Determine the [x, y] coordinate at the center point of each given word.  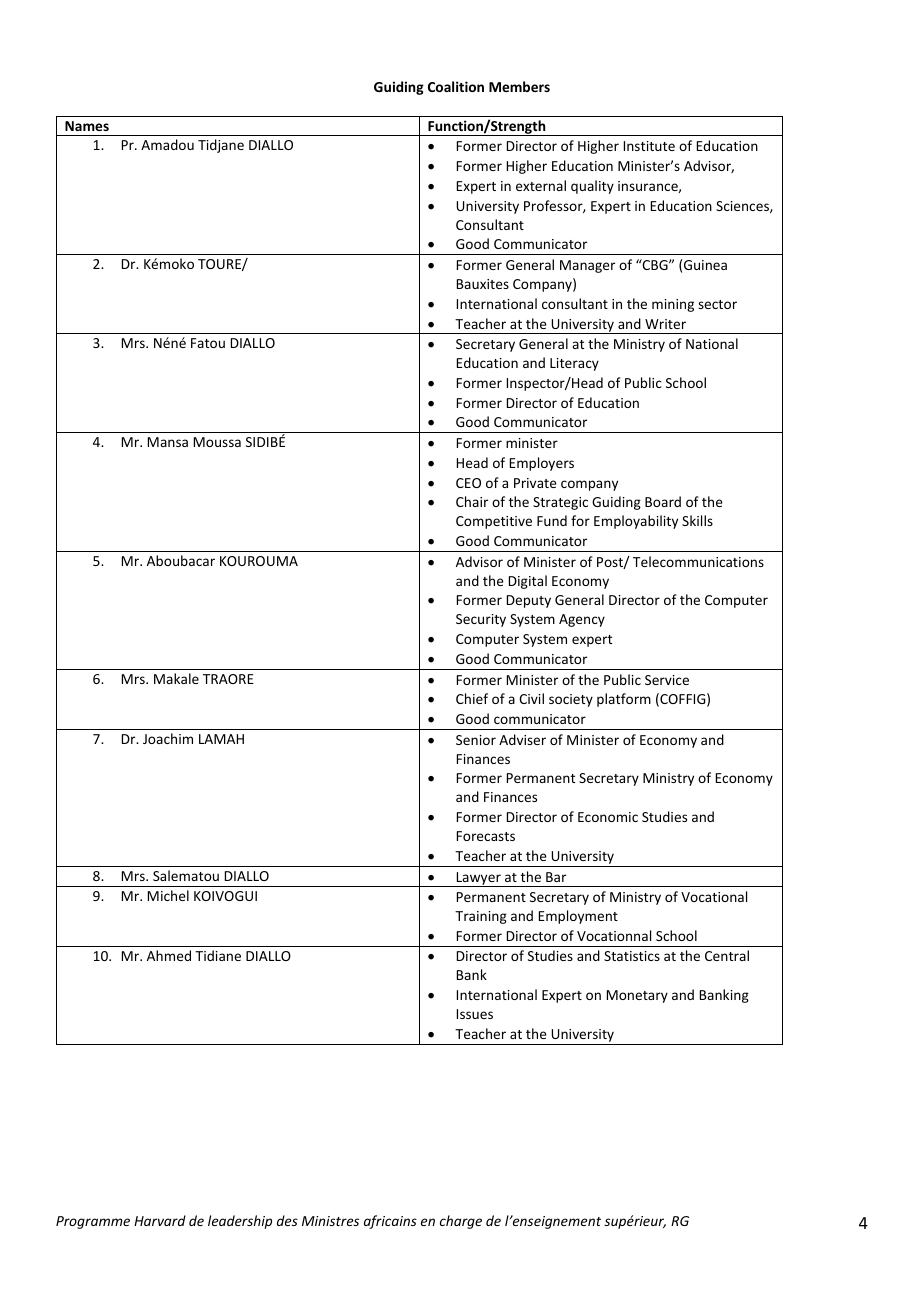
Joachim [168, 738]
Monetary [637, 996]
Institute [649, 146]
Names [87, 126]
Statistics [632, 956]
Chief [472, 698]
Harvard [160, 1220]
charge [461, 1222]
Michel [168, 895]
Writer [665, 324]
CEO [468, 483]
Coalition [456, 86]
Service [667, 680]
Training [481, 917]
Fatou [208, 343]
